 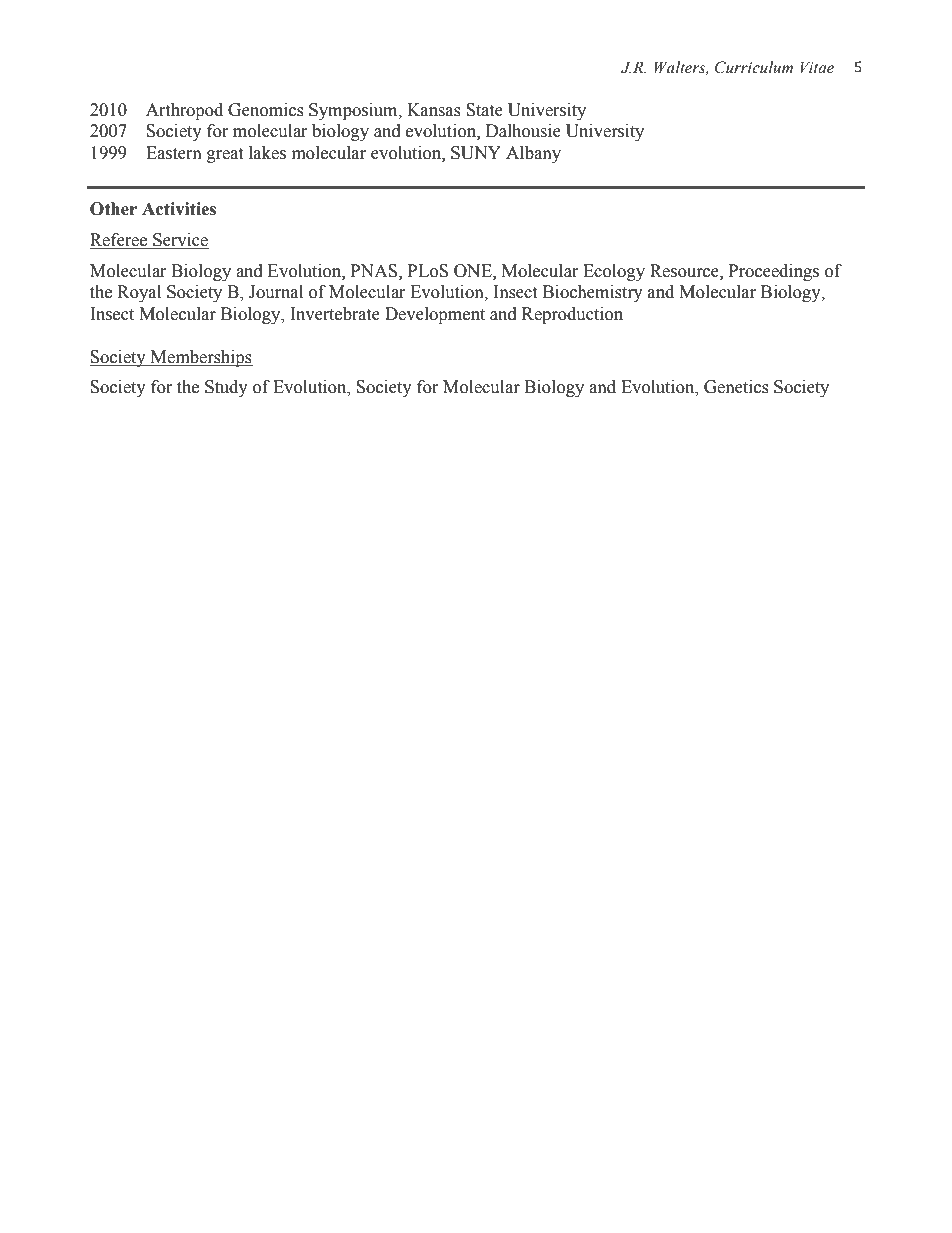 What do you see at coordinates (736, 387) in the document?
I see `Genetics` at bounding box center [736, 387].
